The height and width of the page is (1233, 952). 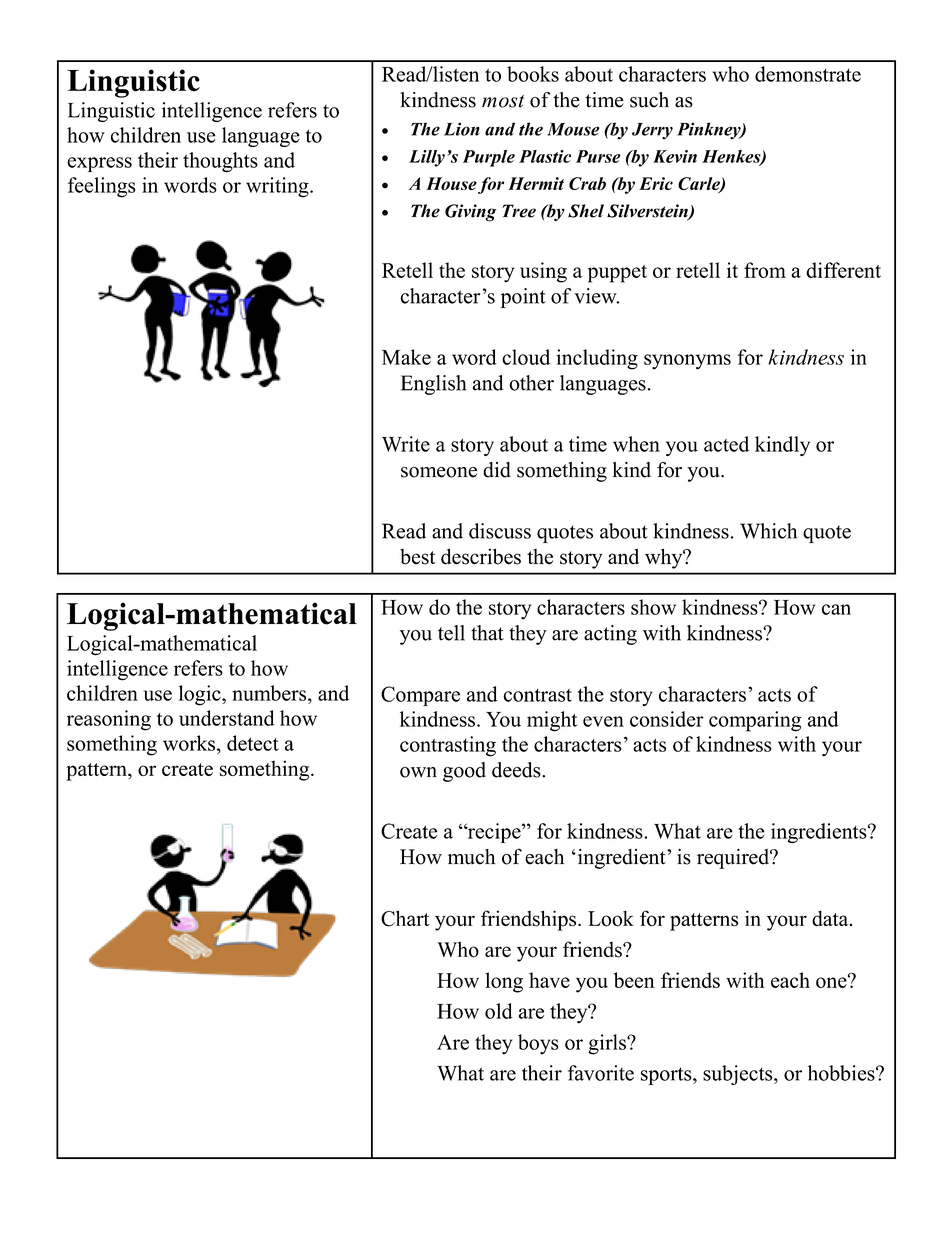 What do you see at coordinates (768, 531) in the page?
I see `Which` at bounding box center [768, 531].
